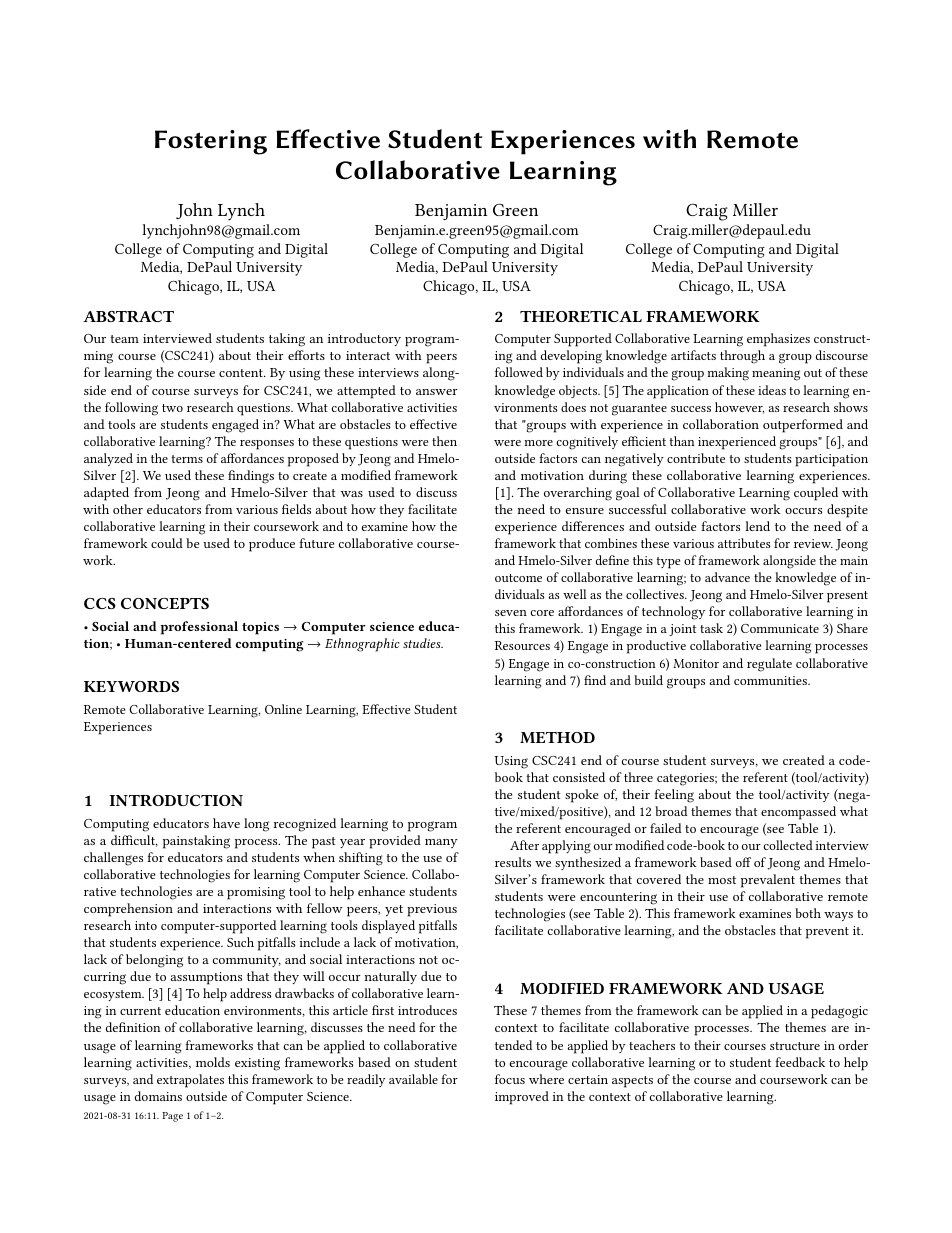 The width and height of the image is (952, 1233). I want to click on answer, so click(437, 392).
